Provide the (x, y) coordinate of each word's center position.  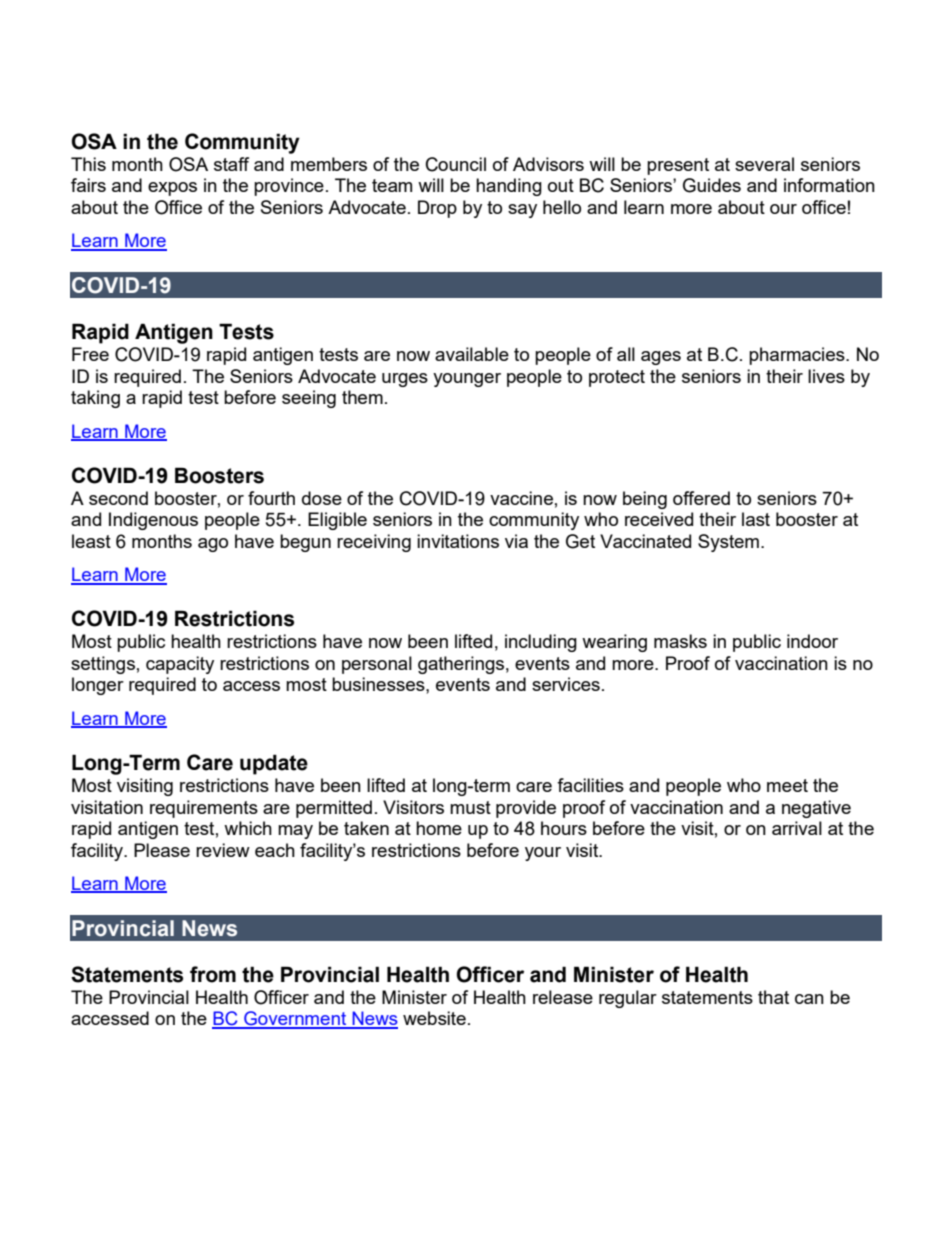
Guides (712, 185)
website (434, 1018)
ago (213, 545)
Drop (437, 209)
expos (172, 189)
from (213, 974)
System (728, 543)
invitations (458, 541)
